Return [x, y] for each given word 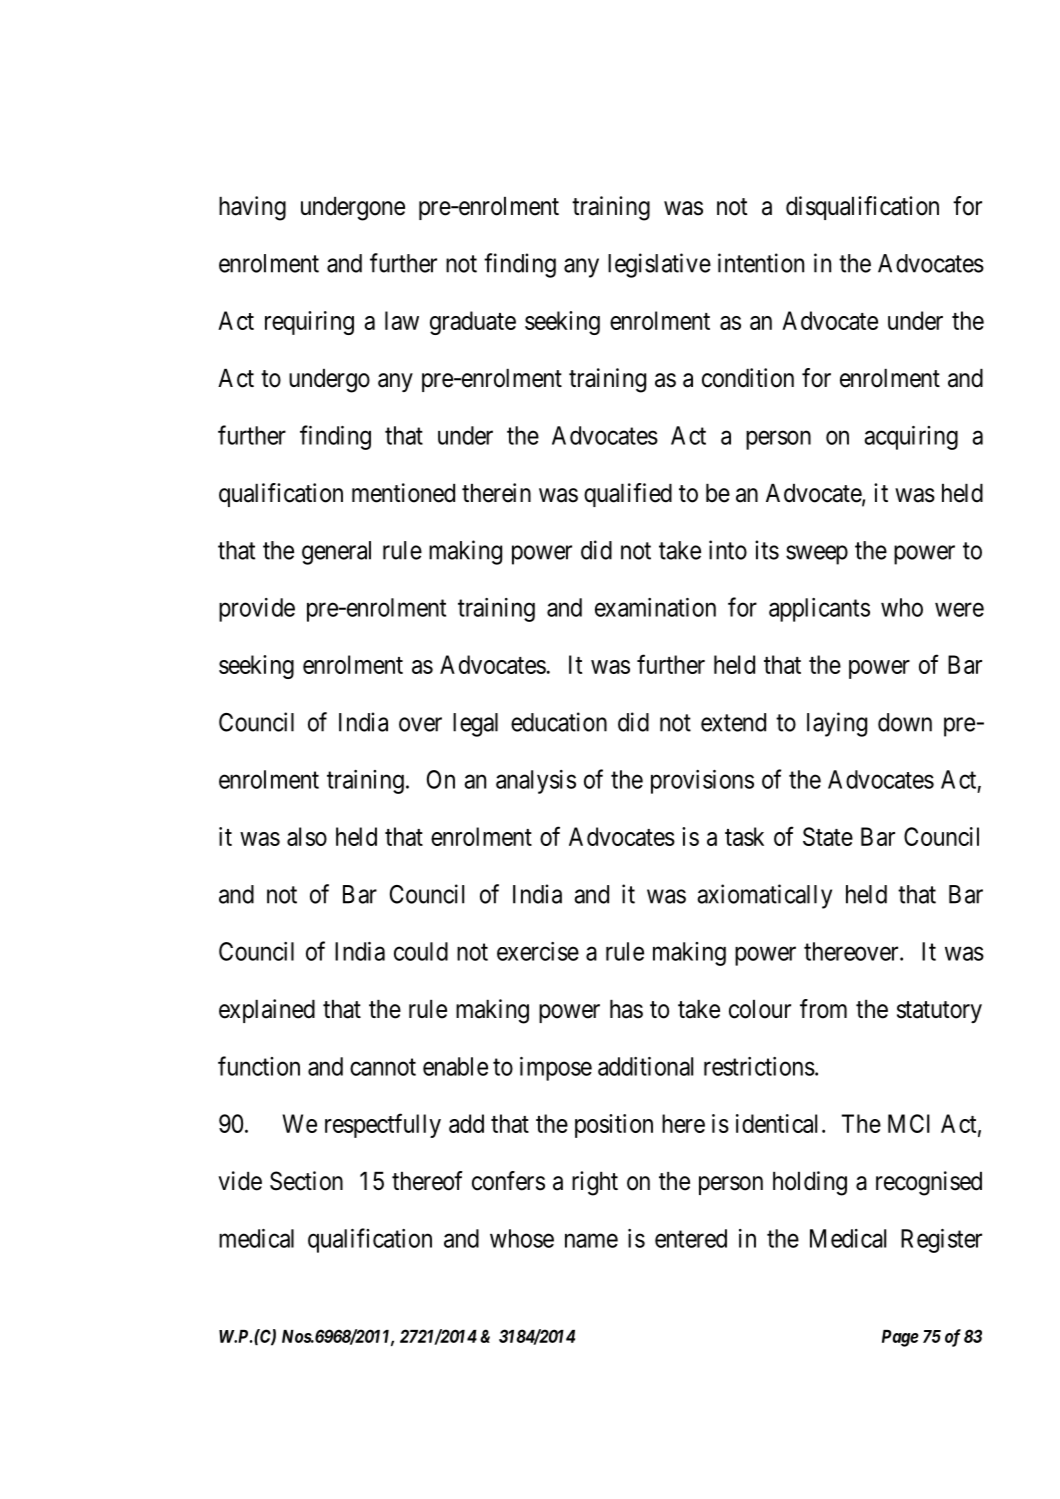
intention [761, 263]
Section [306, 1181]
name [591, 1240]
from [823, 1009]
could [421, 951]
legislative [659, 265]
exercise [538, 951]
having [252, 208]
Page [900, 1338]
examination [655, 607]
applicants [819, 610]
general [336, 553]
